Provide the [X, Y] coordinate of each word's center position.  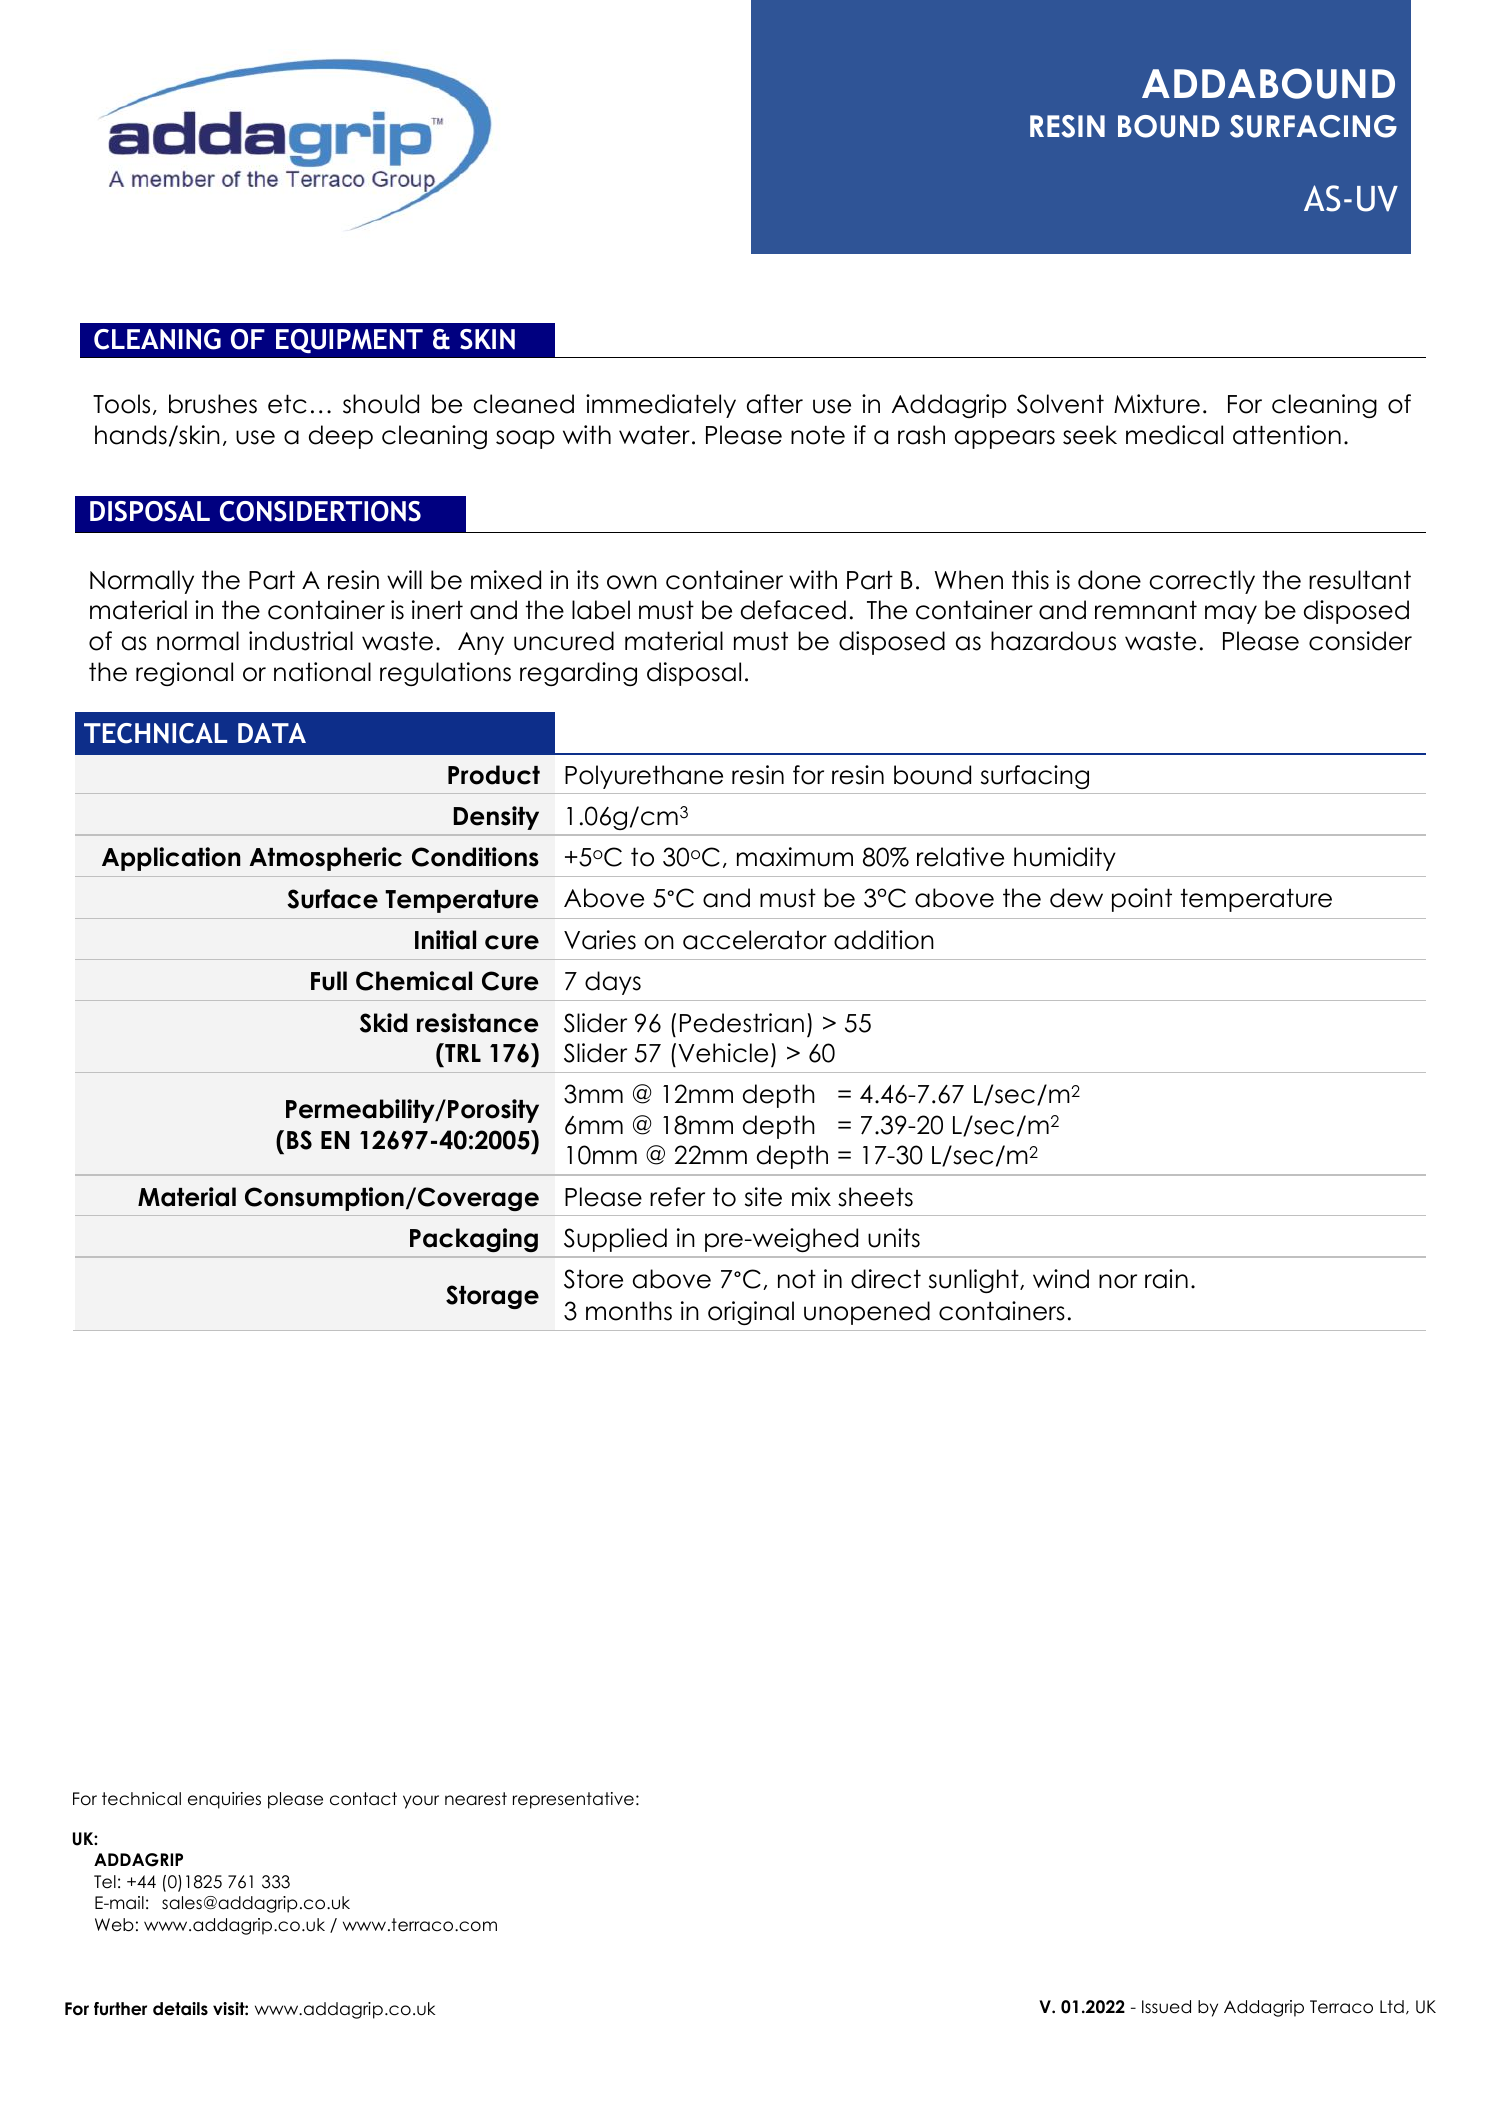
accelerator [755, 940]
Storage [492, 1297]
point [1142, 900]
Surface [332, 899]
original [751, 1313]
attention [1287, 435]
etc [287, 404]
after [775, 404]
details [180, 2009]
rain [1166, 1279]
